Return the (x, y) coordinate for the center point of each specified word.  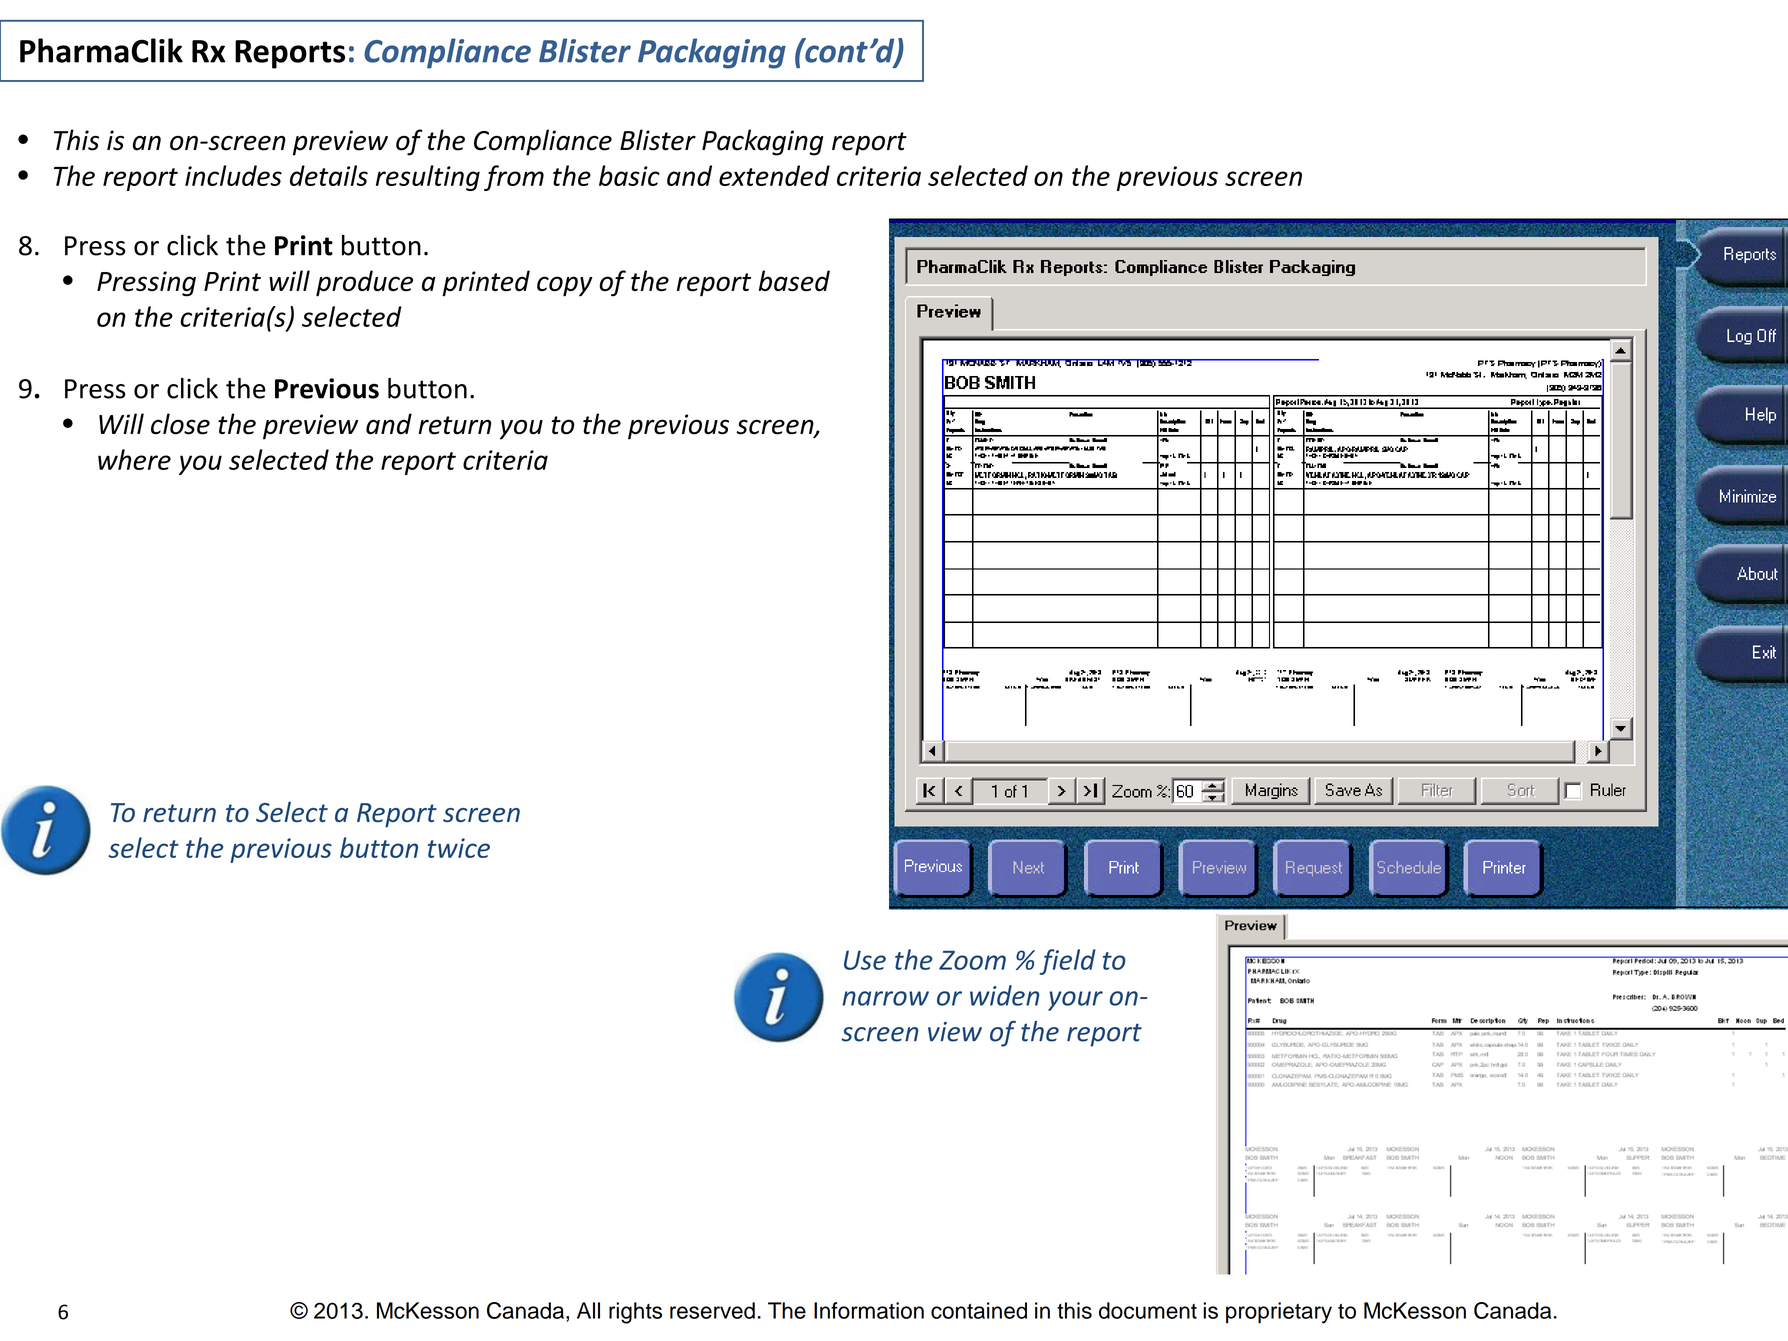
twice (459, 848)
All (588, 1310)
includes (233, 175)
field (1068, 962)
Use (865, 960)
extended (774, 175)
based (794, 280)
